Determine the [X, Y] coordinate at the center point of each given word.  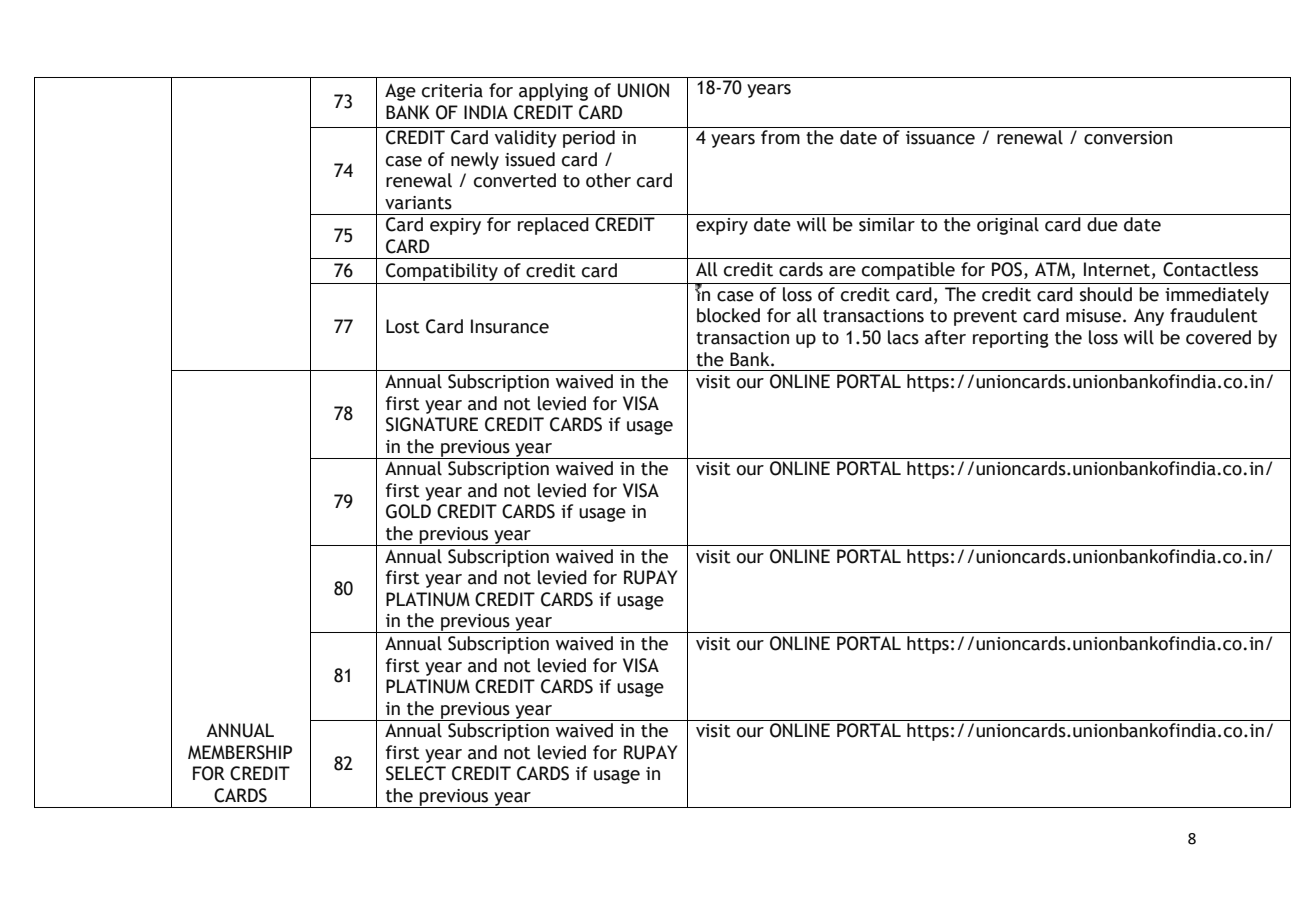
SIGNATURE [432, 424]
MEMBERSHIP [240, 752]
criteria [452, 91]
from [780, 137]
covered [1218, 337]
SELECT [416, 773]
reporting [1011, 339]
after [945, 337]
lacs [903, 337]
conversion [1128, 138]
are [842, 271]
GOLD [408, 511]
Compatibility [442, 272]
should [1106, 294]
